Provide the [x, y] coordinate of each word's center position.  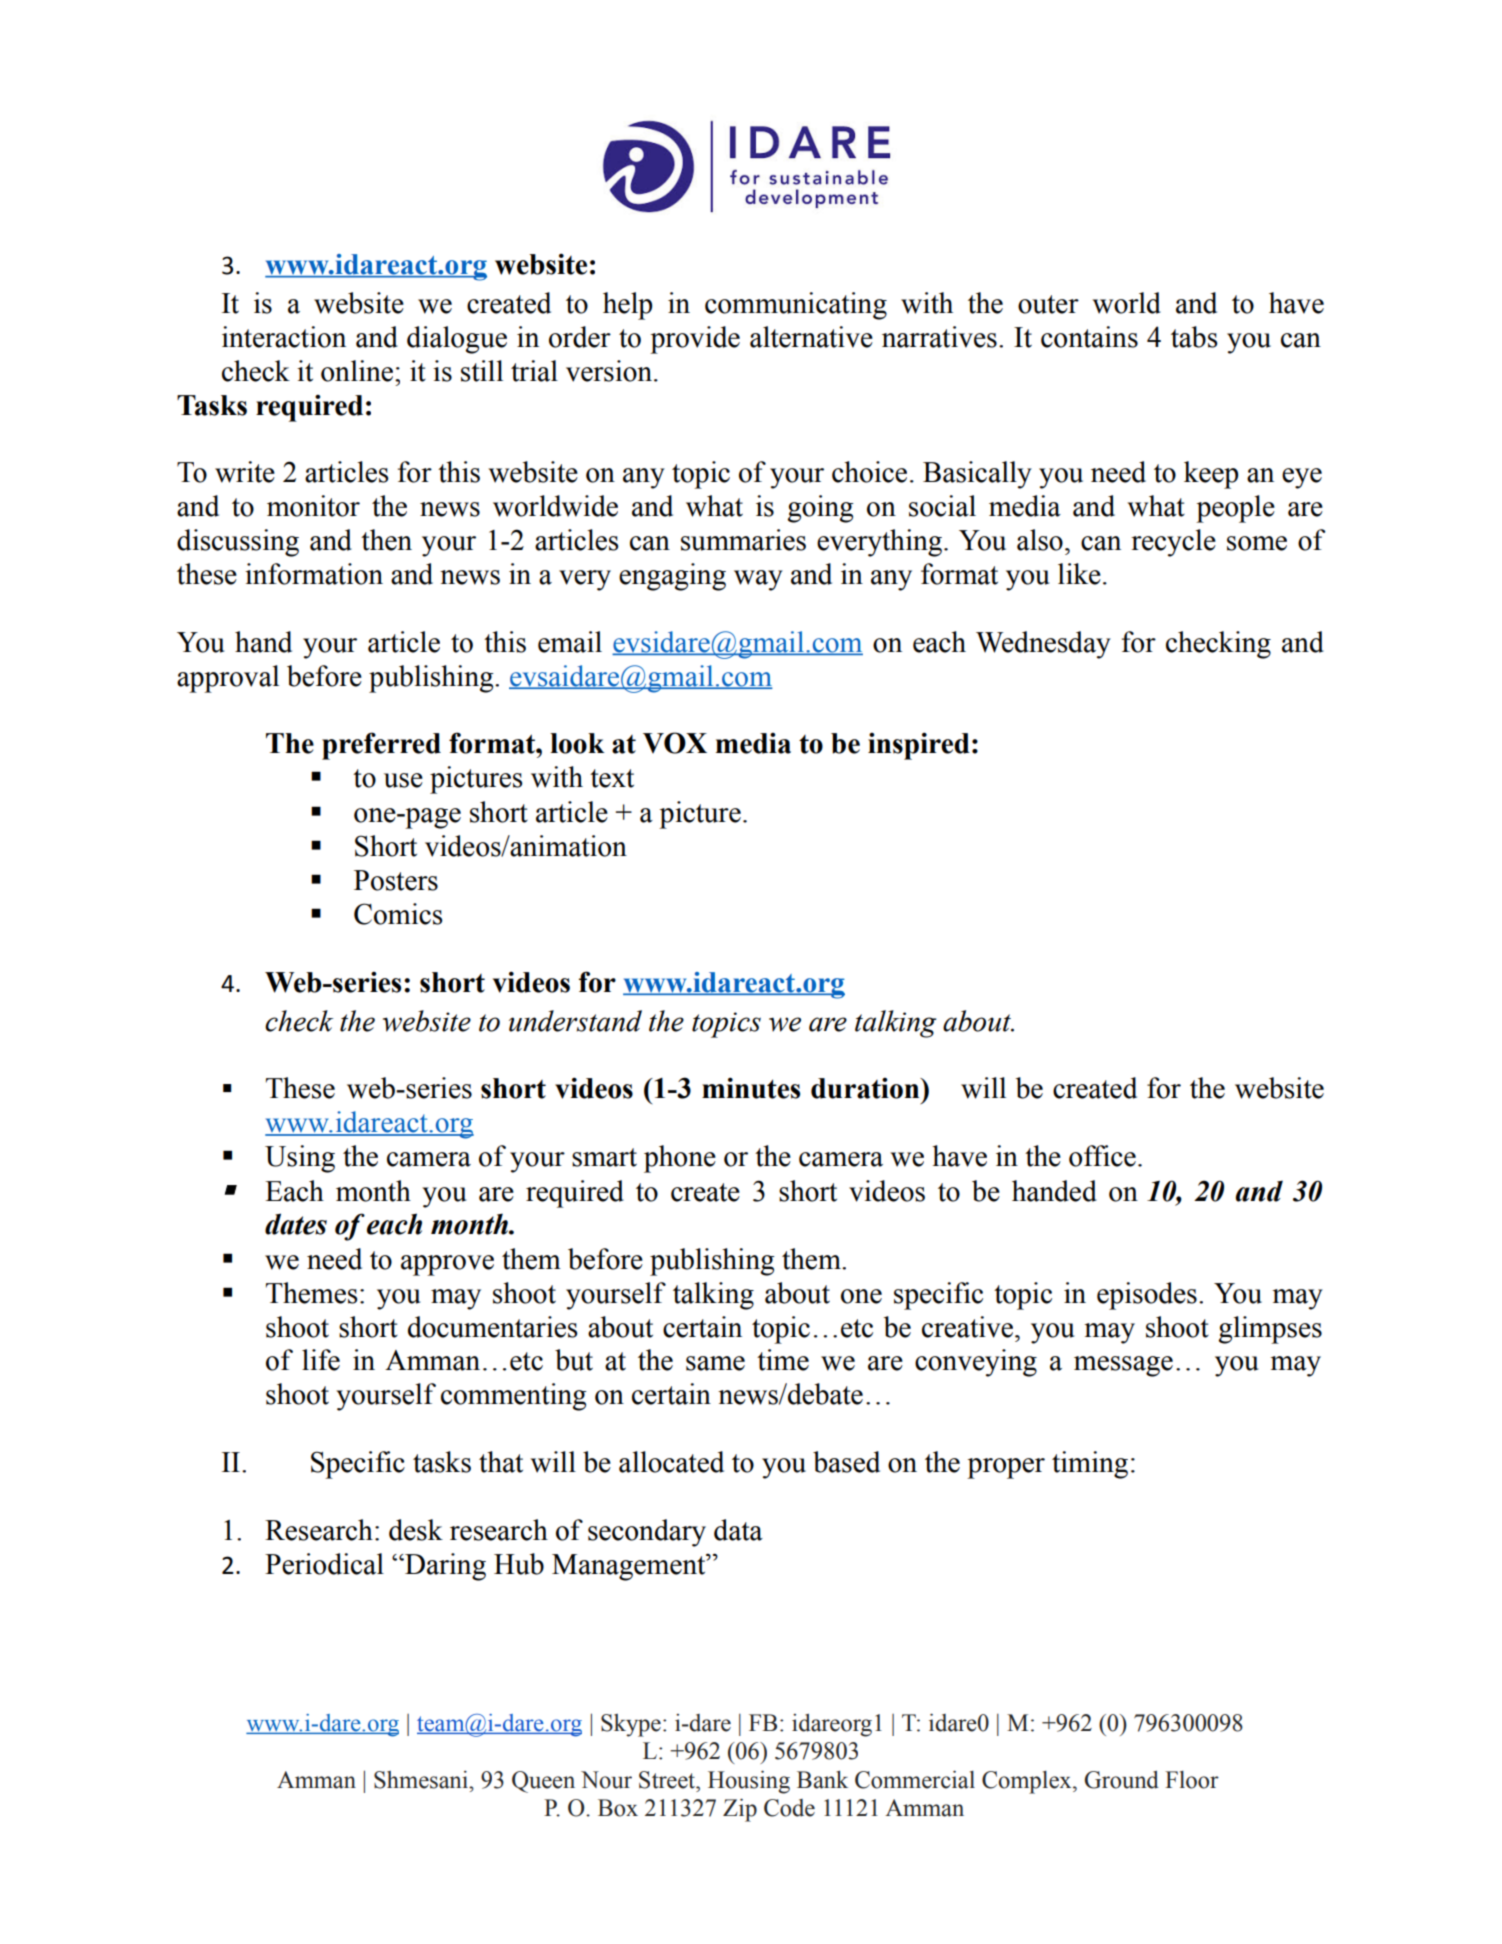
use [403, 780]
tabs [1194, 337]
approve [447, 1265]
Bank [822, 1780]
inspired [919, 746]
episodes [1147, 1296]
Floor [1192, 1780]
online [358, 371]
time [783, 1360]
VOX [675, 743]
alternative [811, 337]
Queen [543, 1782]
